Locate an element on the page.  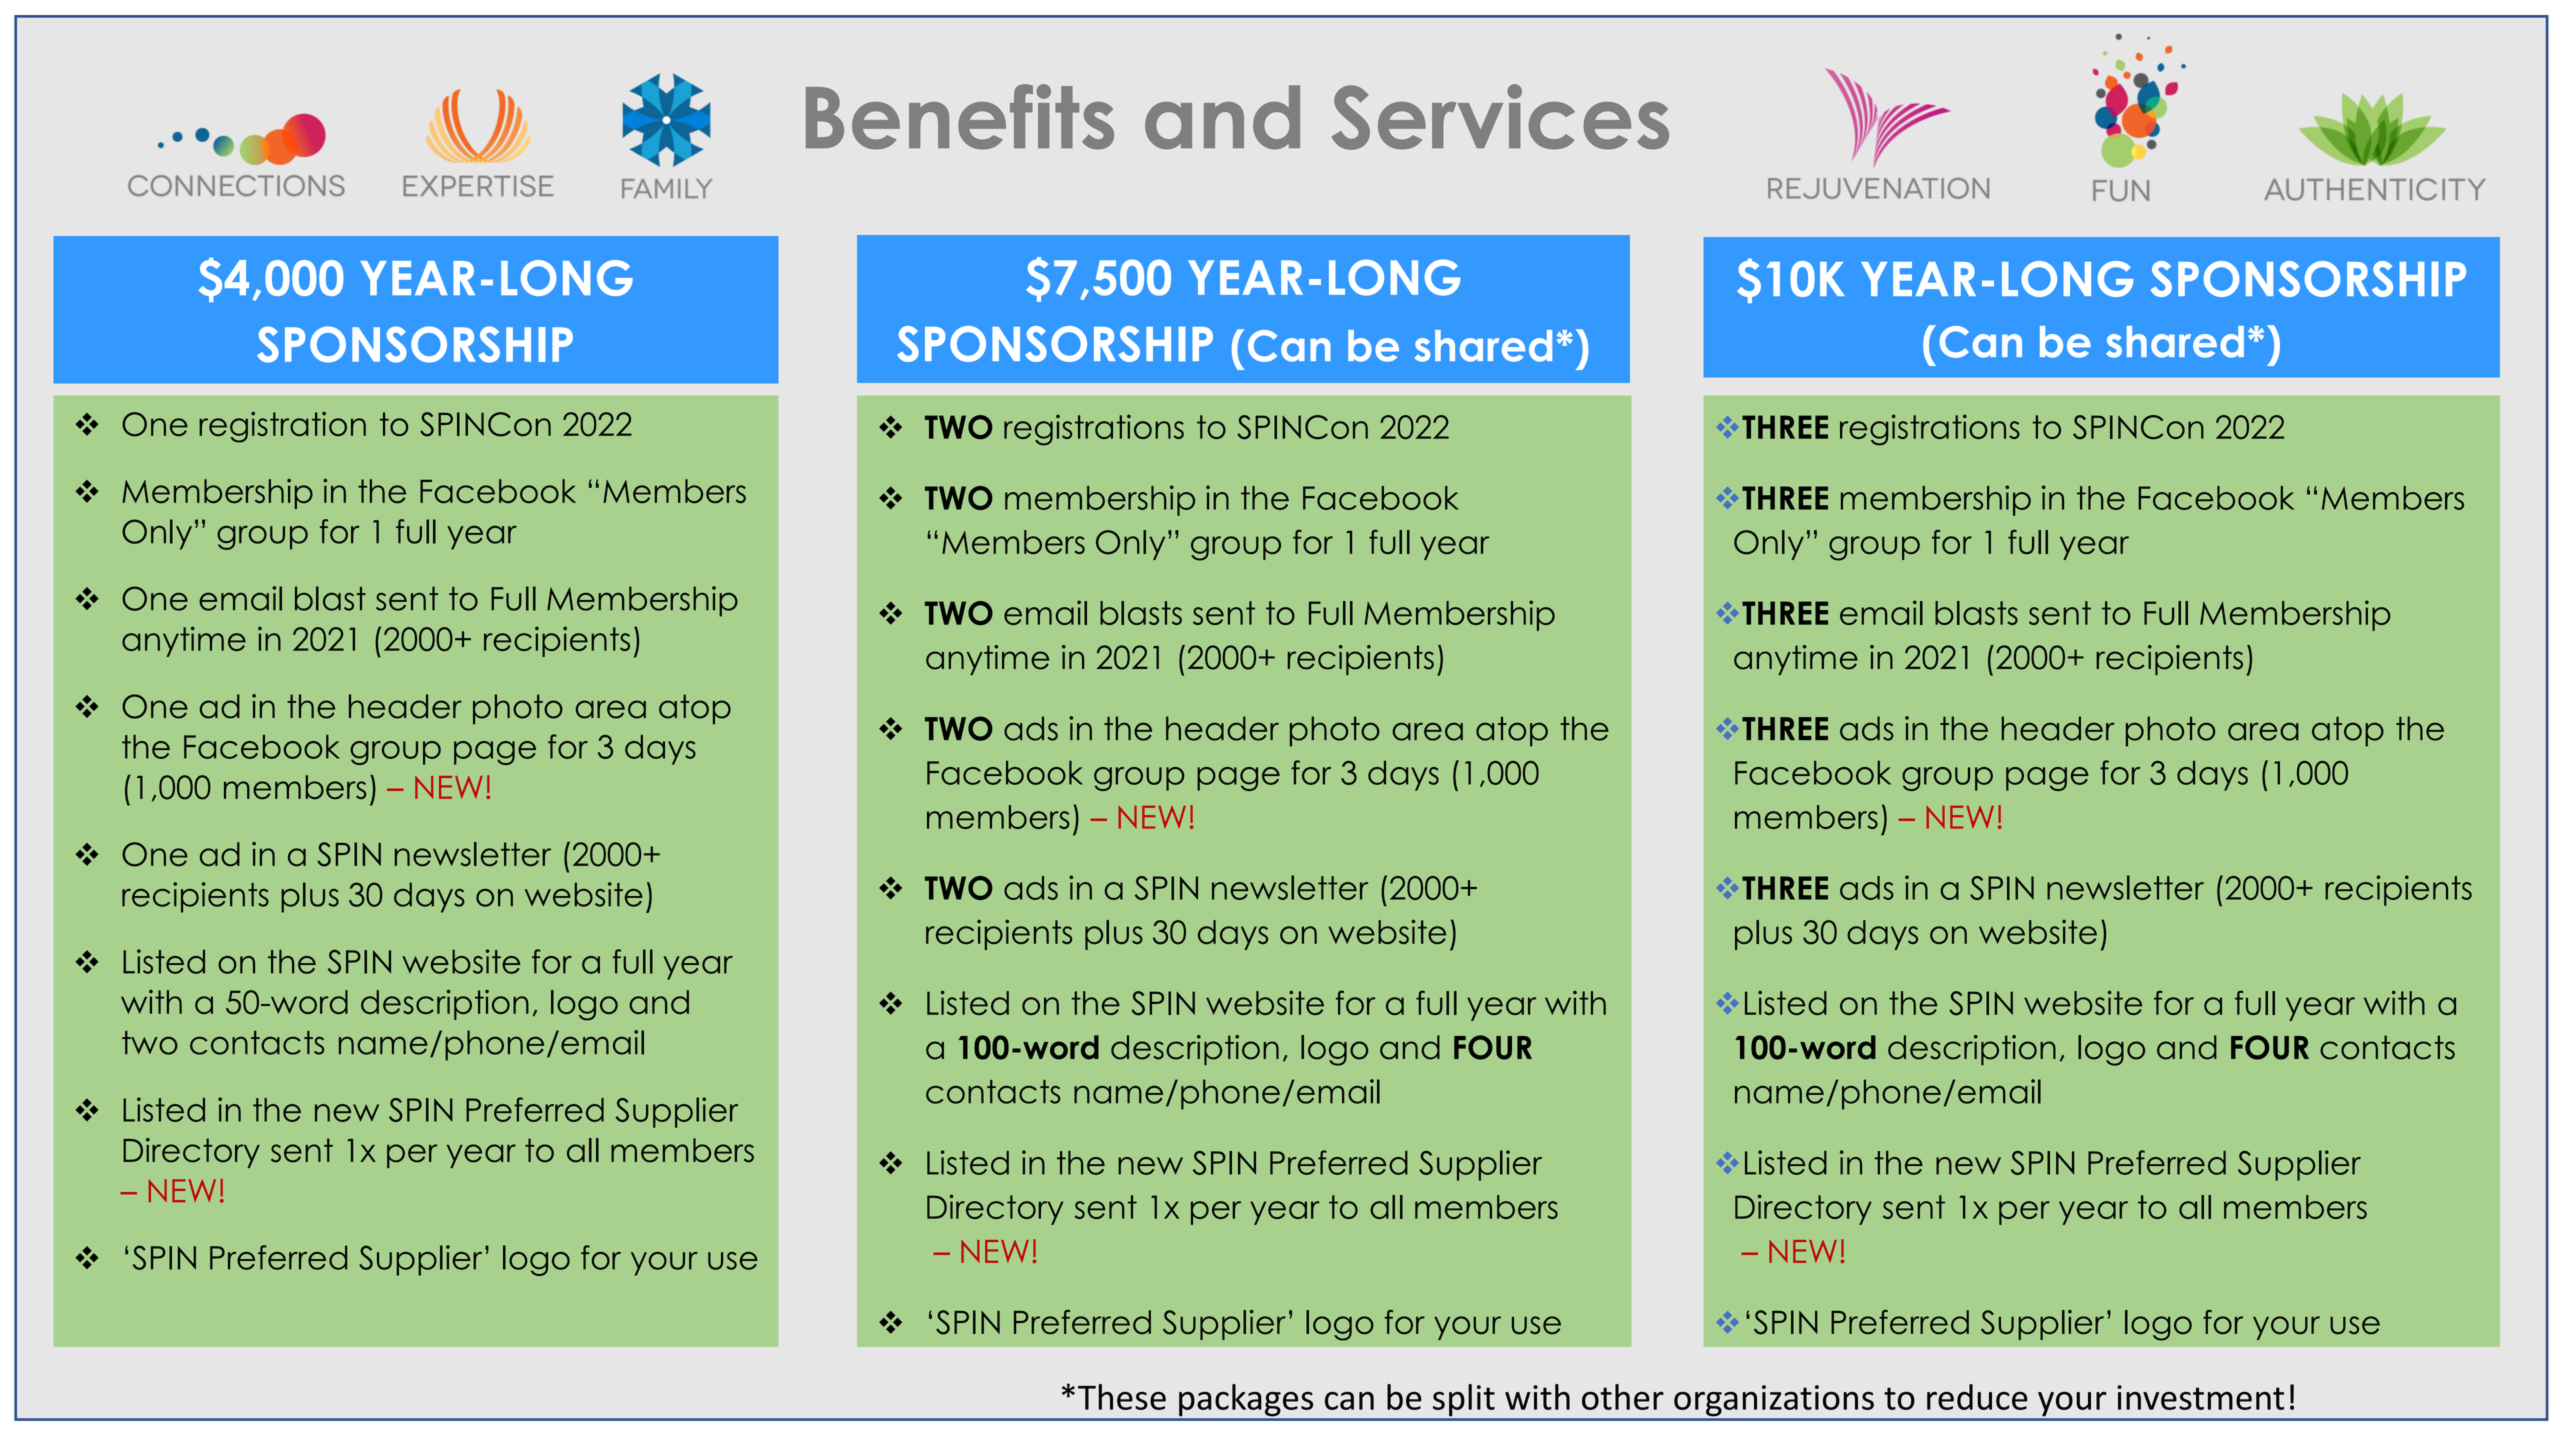
investment is located at coordinates (2200, 1397).
